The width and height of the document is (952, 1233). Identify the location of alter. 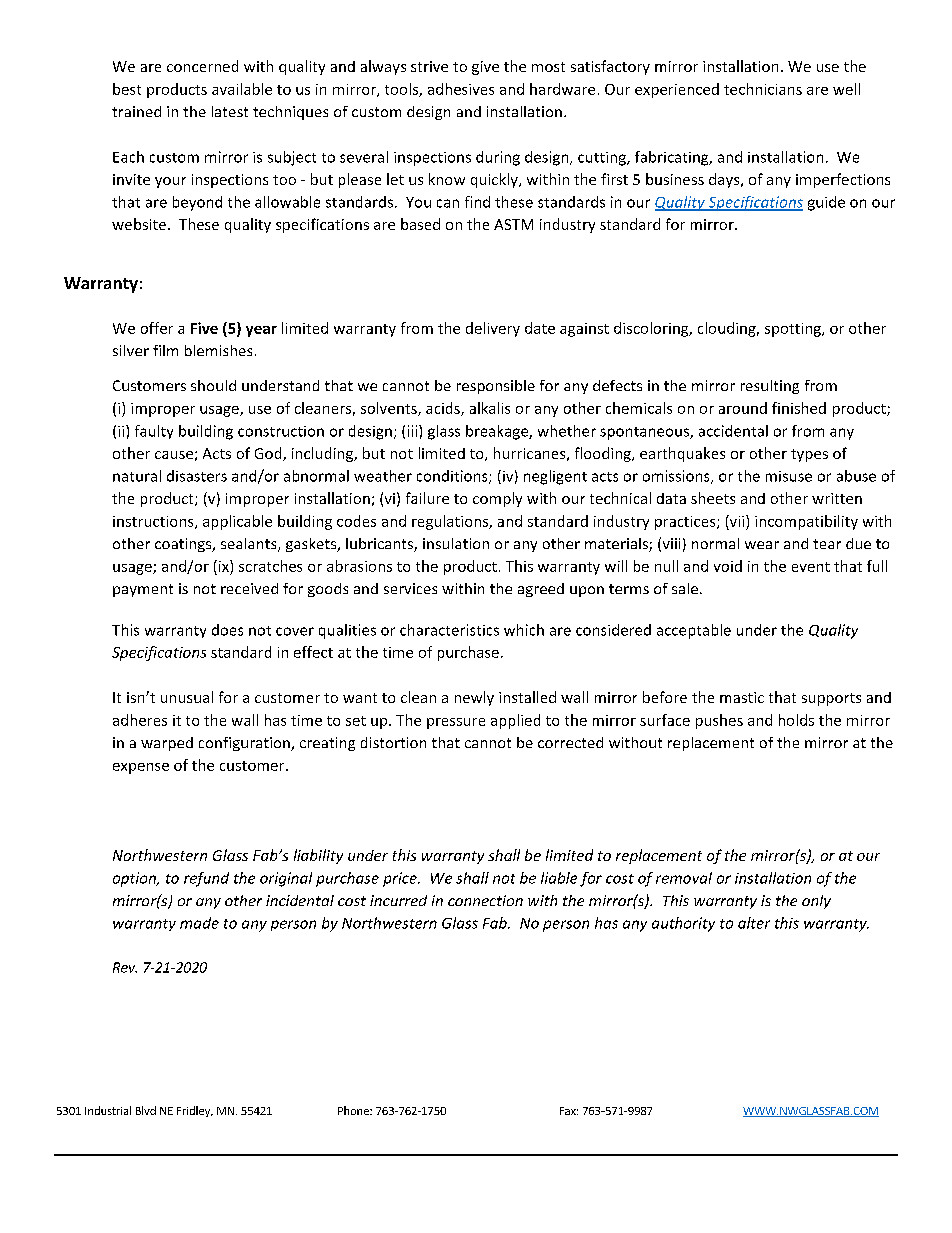
(754, 923).
